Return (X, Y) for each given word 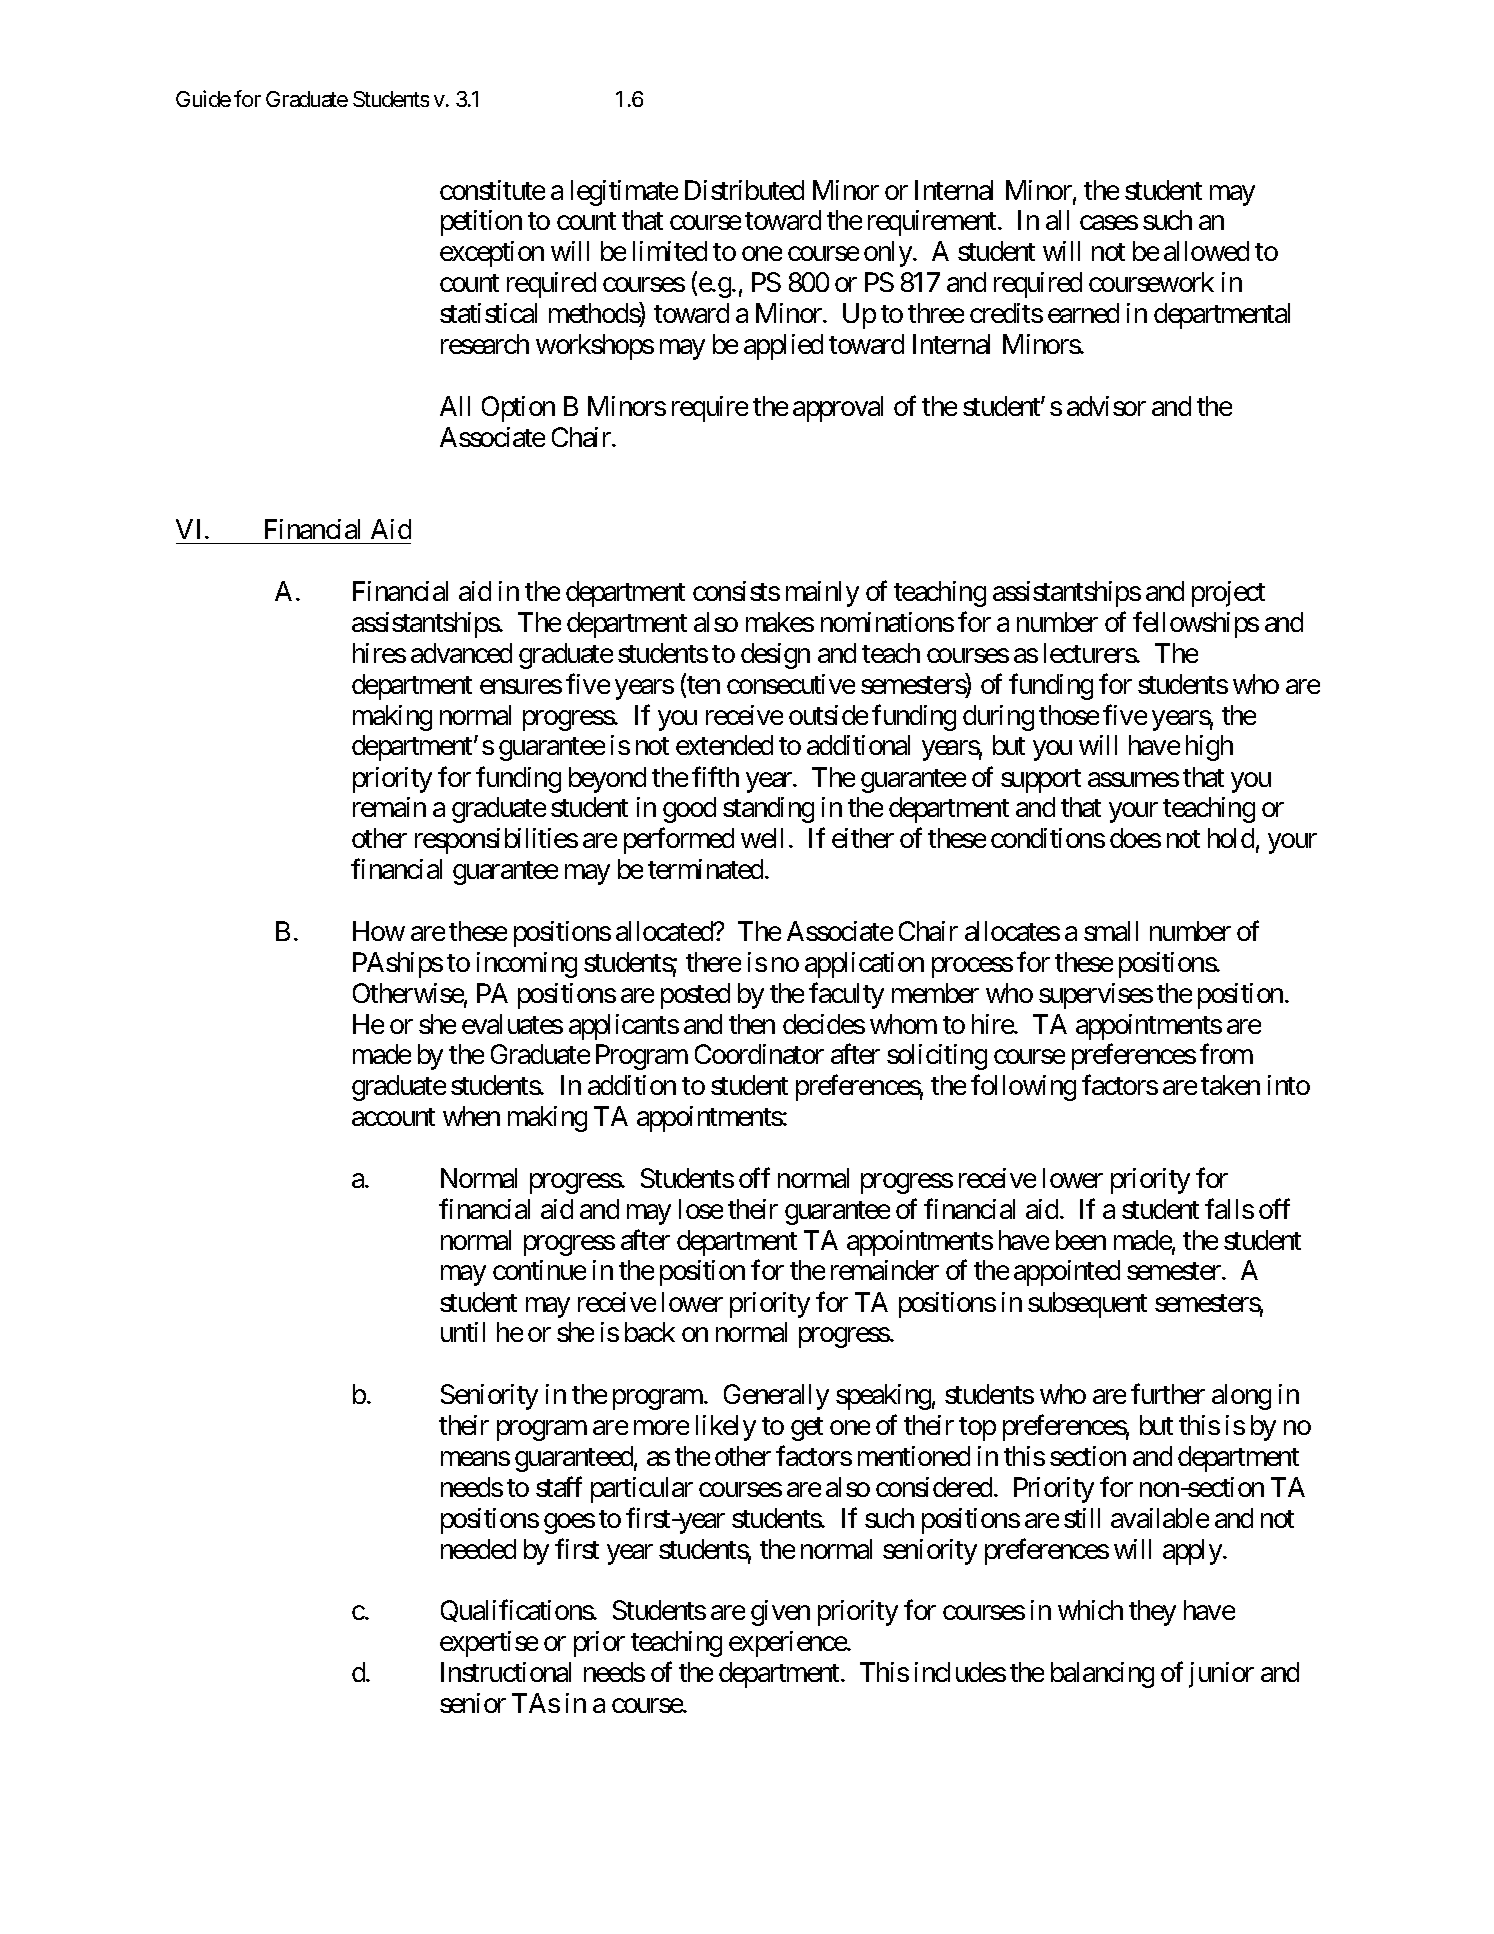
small (1111, 931)
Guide (203, 98)
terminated (707, 869)
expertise (489, 1644)
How (379, 931)
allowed (1206, 251)
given (780, 1613)
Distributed (744, 190)
